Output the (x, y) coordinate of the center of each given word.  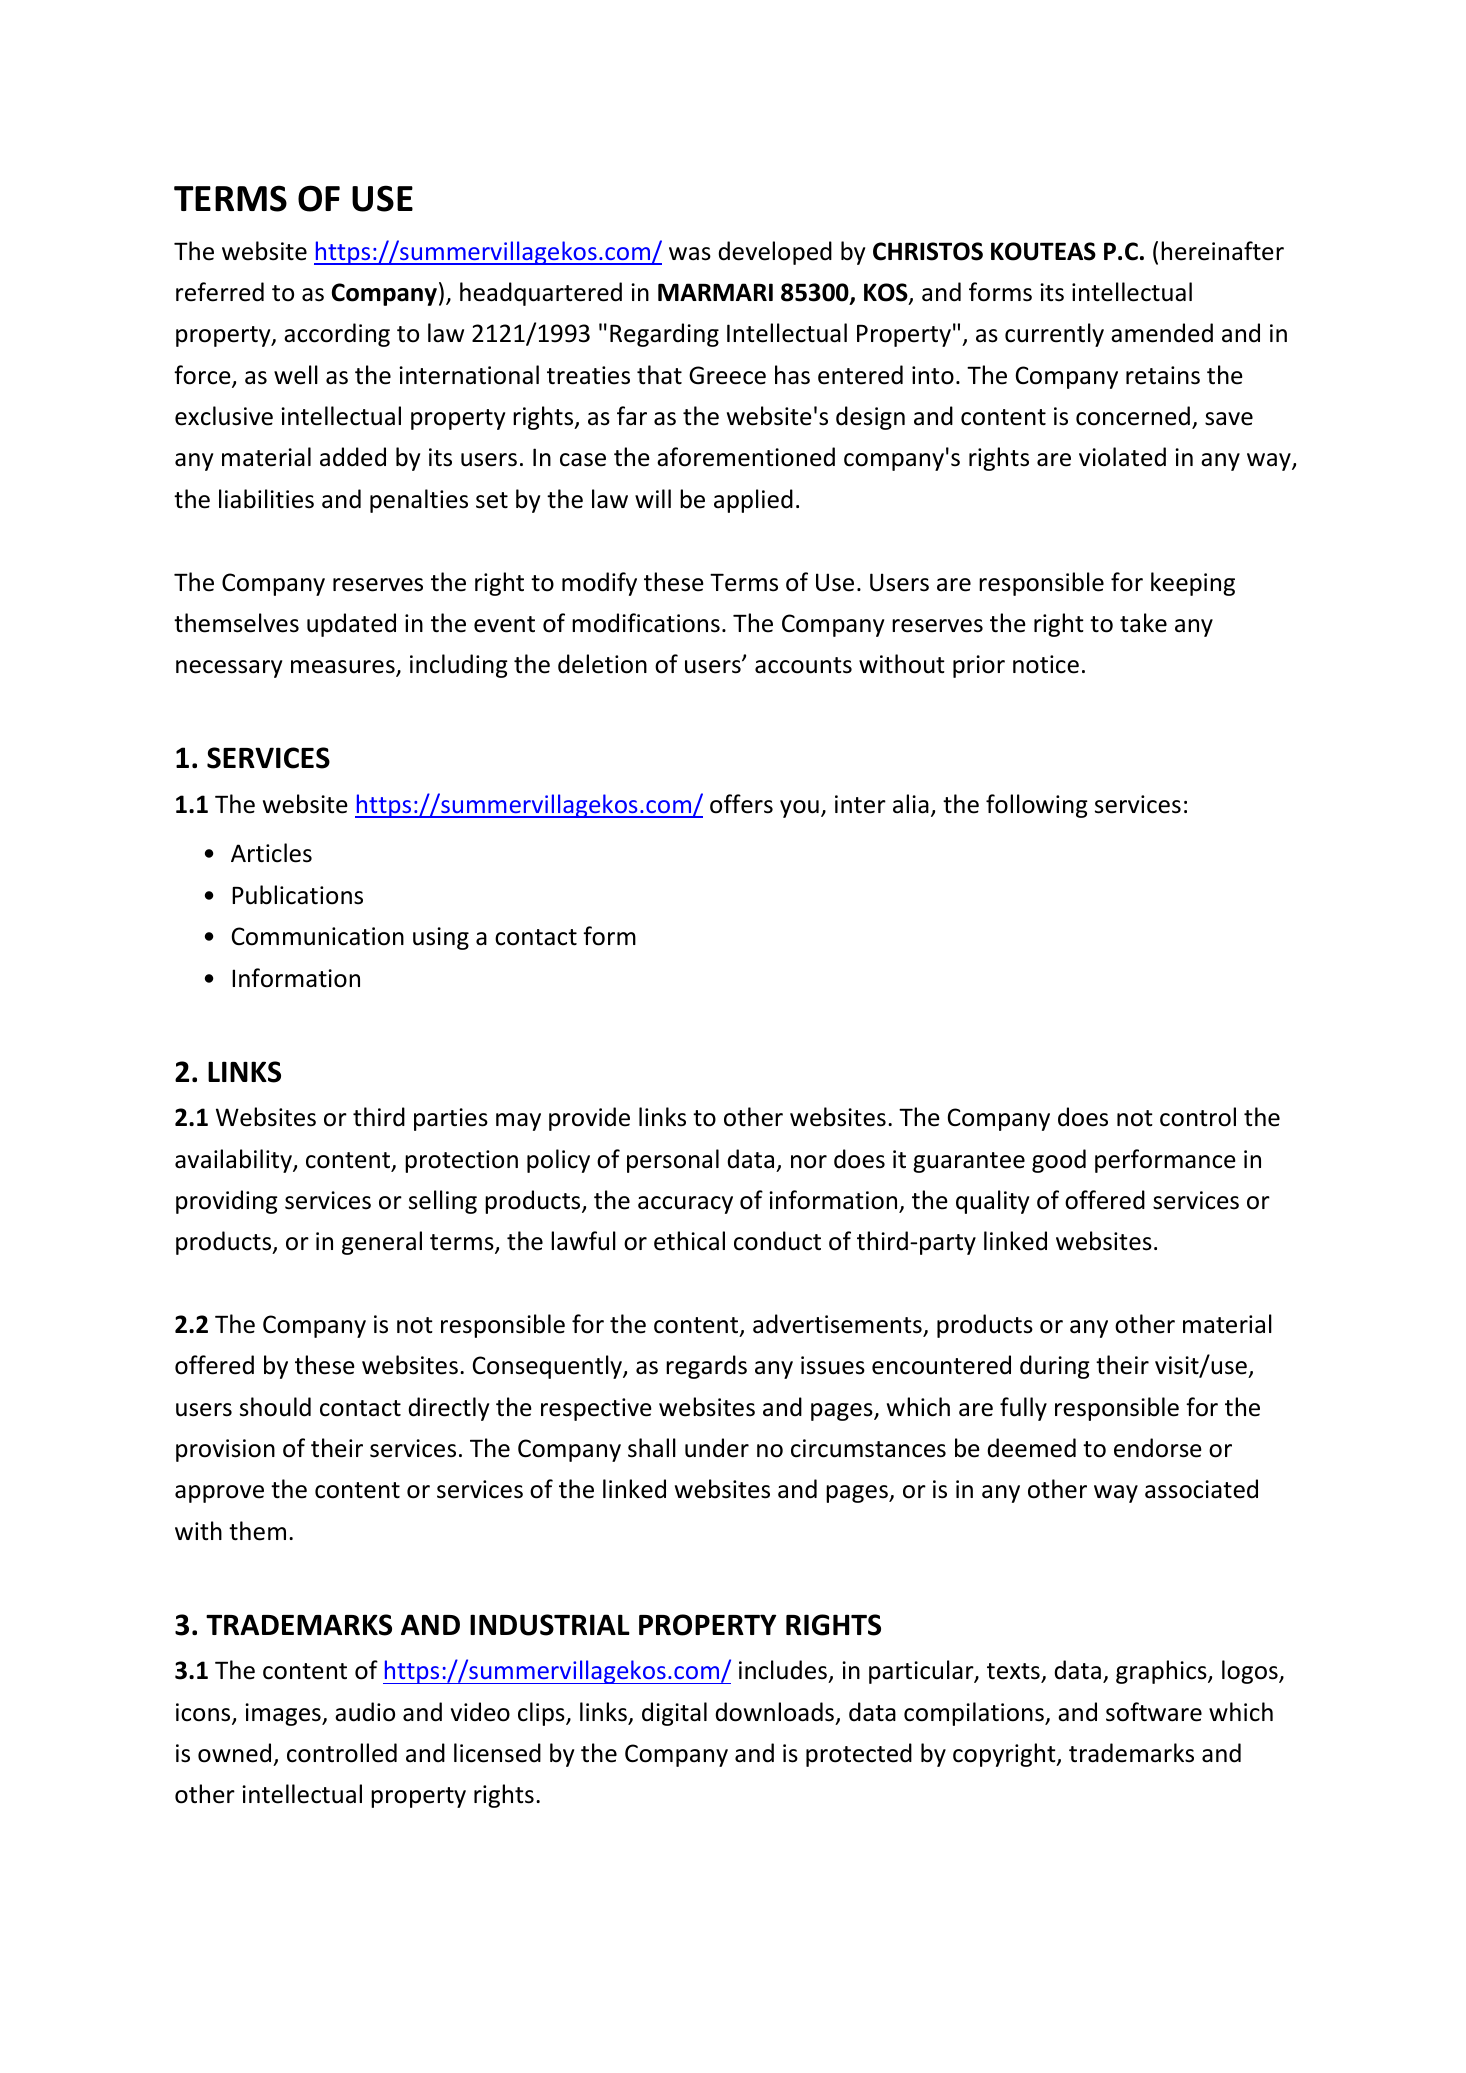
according (337, 335)
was (690, 254)
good (1059, 1161)
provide (589, 1119)
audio (365, 1712)
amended (1162, 333)
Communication (318, 936)
